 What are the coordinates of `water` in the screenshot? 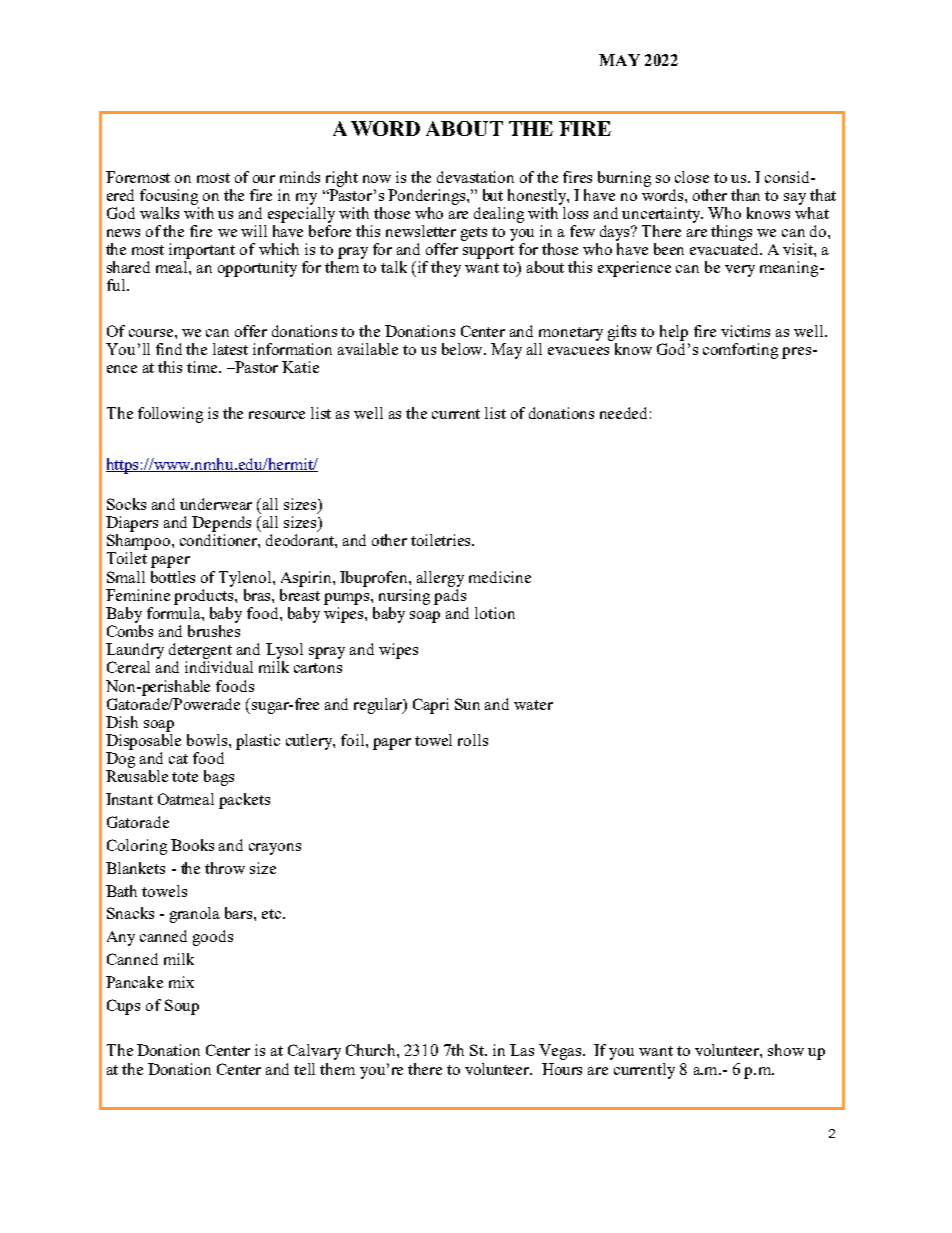 It's located at (533, 705).
